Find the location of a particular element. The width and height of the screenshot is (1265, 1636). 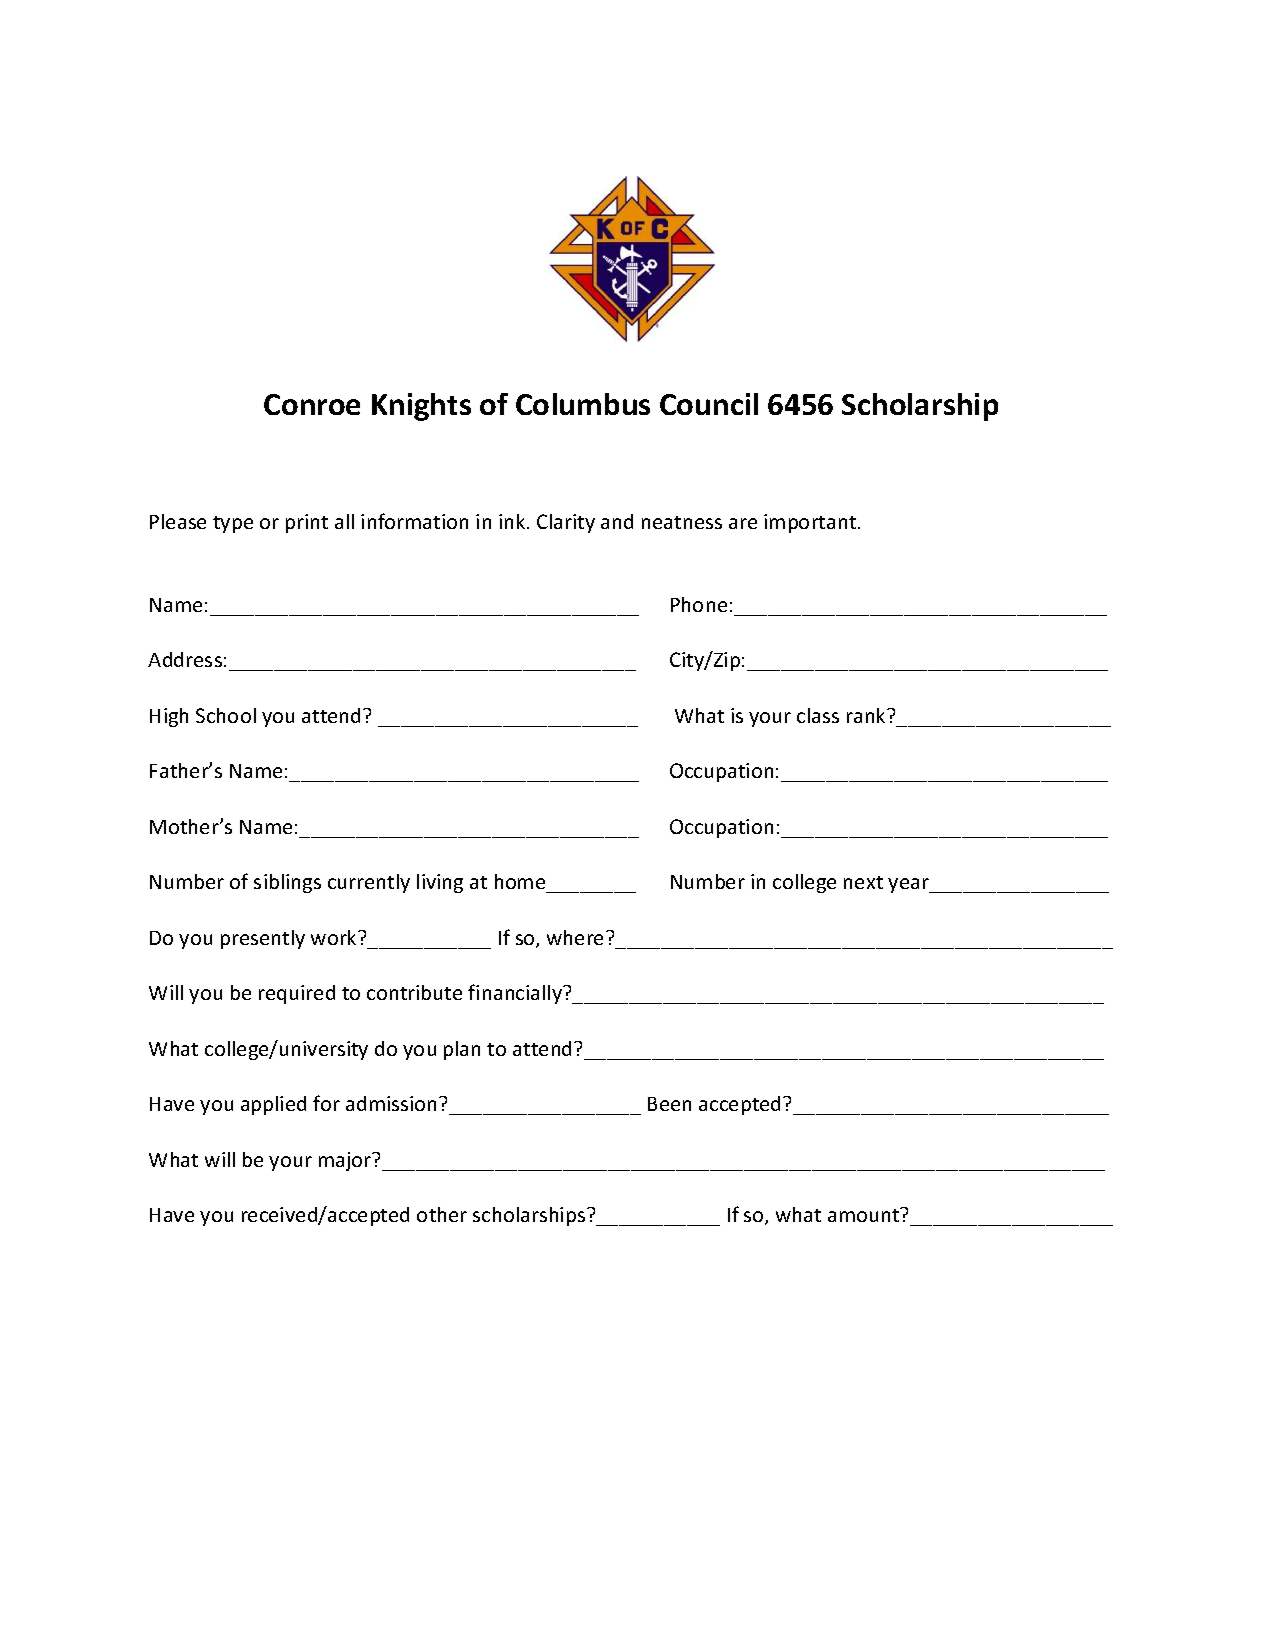

living is located at coordinates (440, 883).
